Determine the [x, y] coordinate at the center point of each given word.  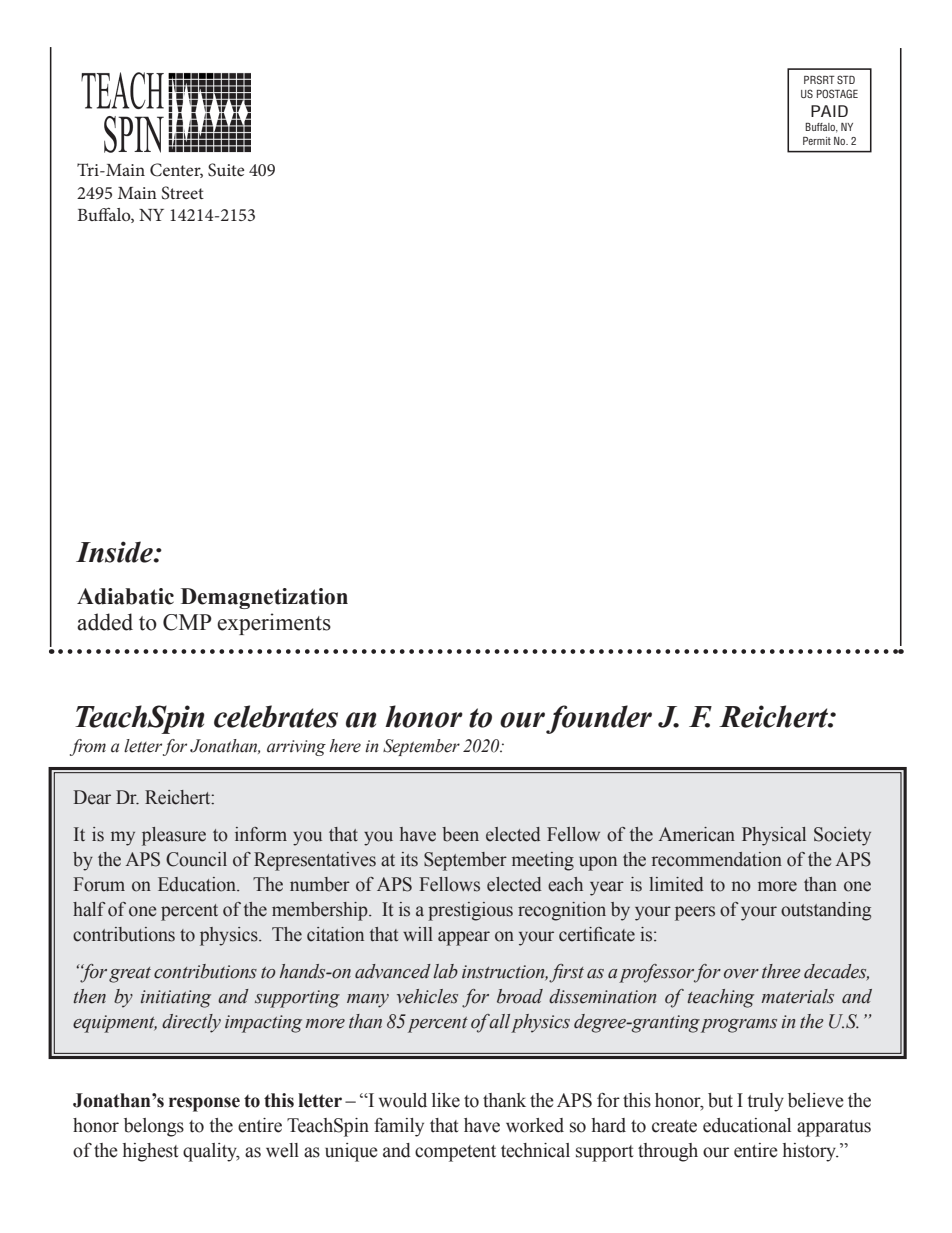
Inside [115, 552]
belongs [154, 1127]
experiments [274, 624]
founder [599, 719]
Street [182, 193]
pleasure [174, 836]
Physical [774, 836]
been [460, 834]
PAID [829, 111]
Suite [226, 170]
